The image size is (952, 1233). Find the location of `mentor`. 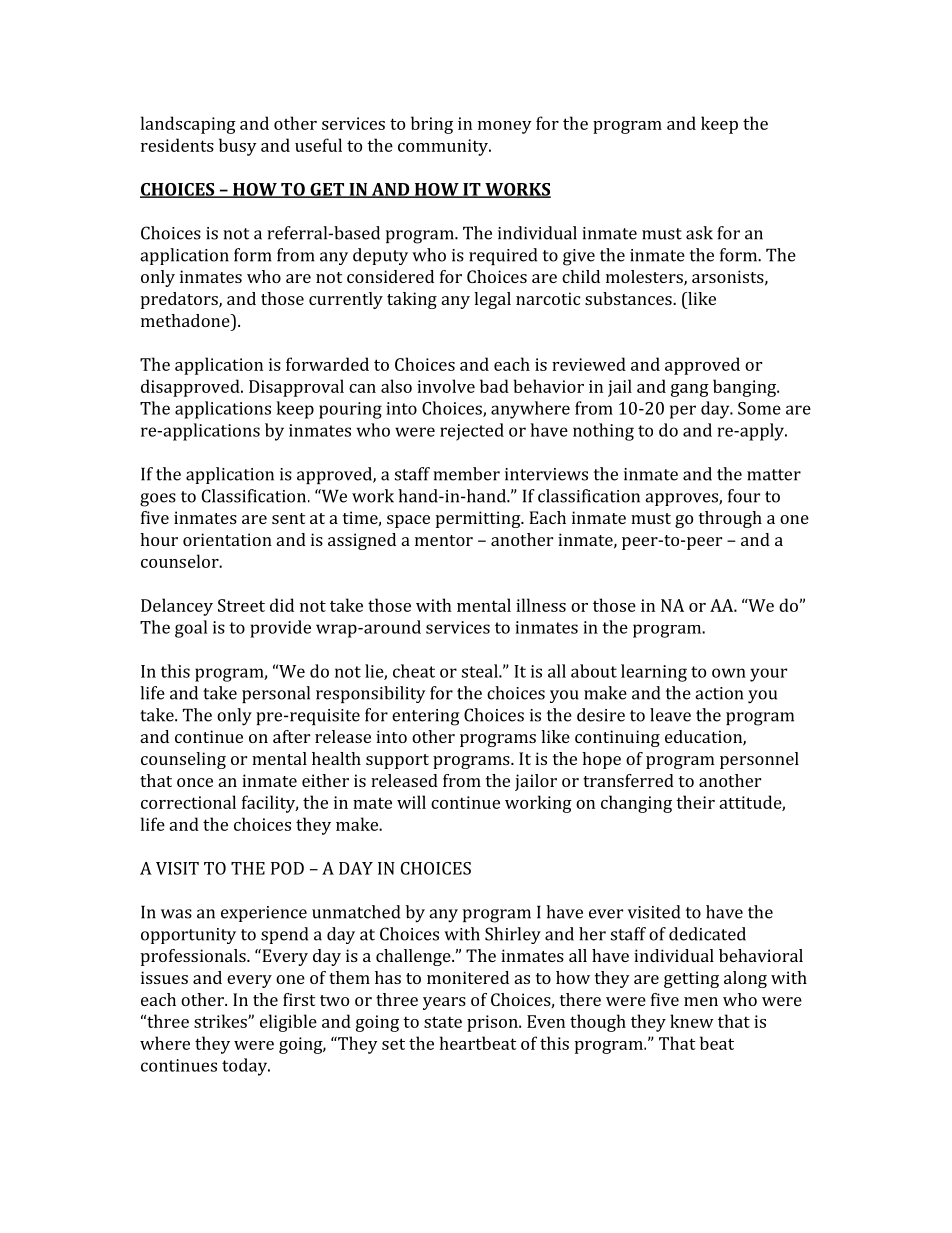

mentor is located at coordinates (444, 540).
